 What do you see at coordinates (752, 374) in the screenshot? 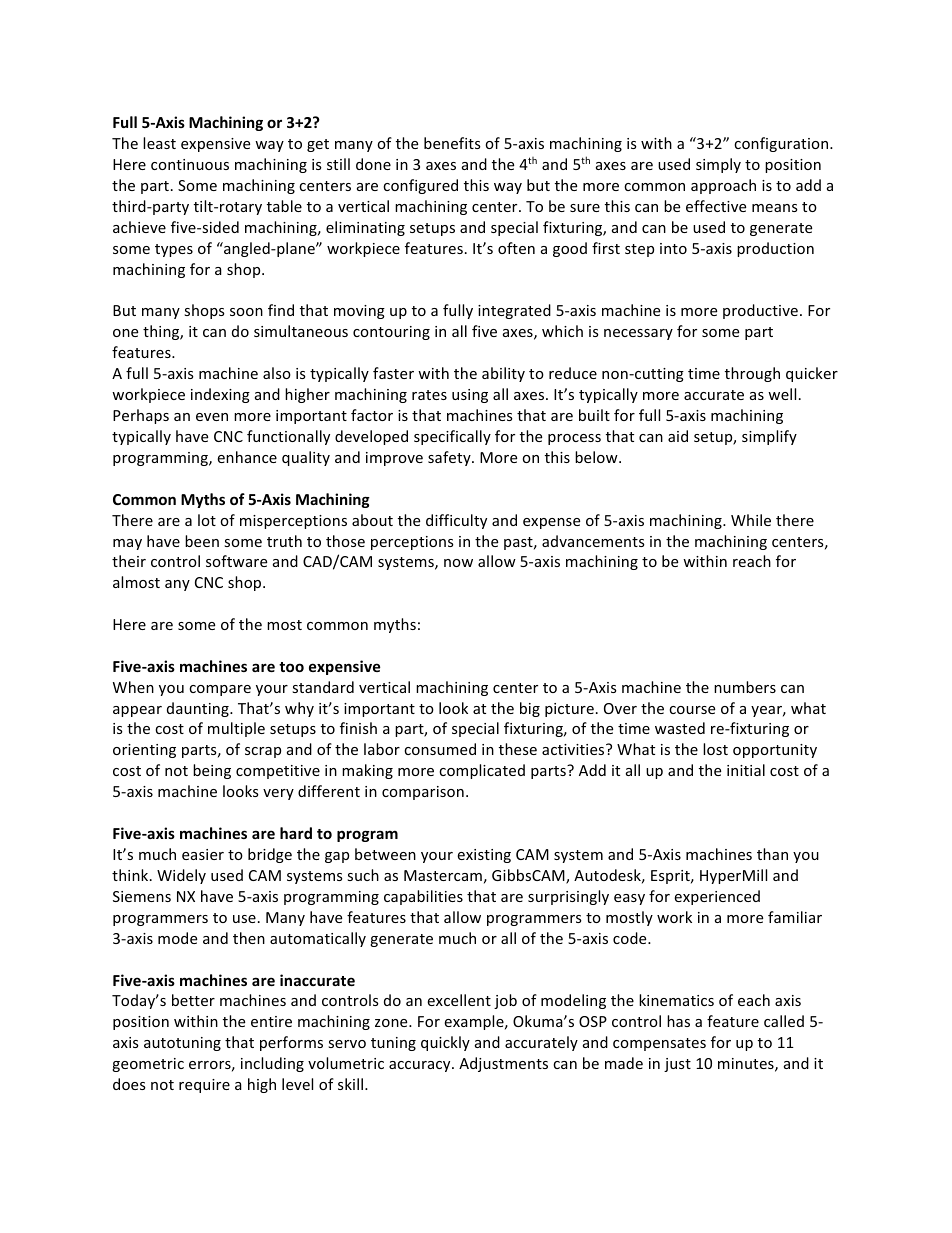
I see `through` at bounding box center [752, 374].
